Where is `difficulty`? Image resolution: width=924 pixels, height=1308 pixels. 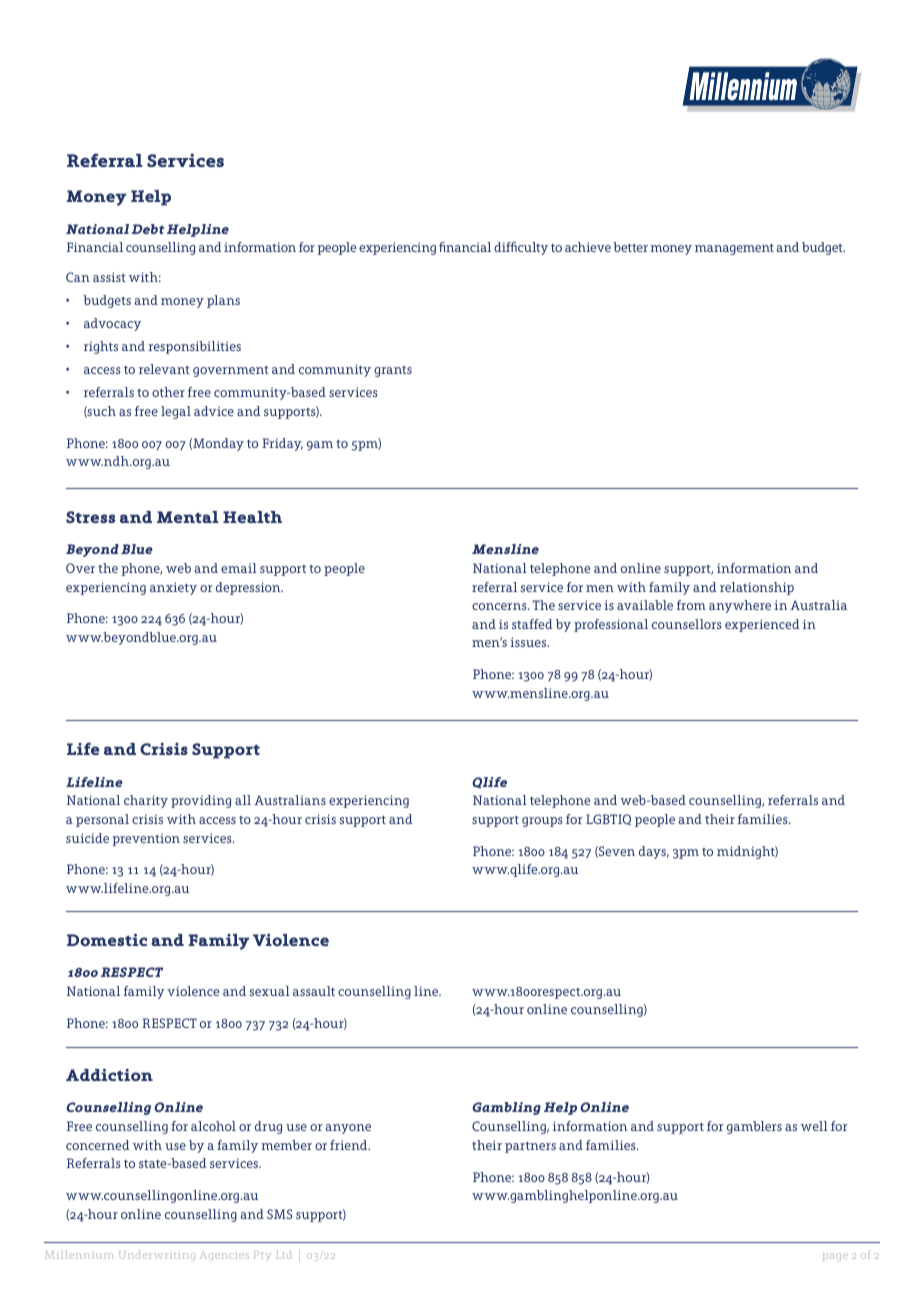 difficulty is located at coordinates (521, 248).
